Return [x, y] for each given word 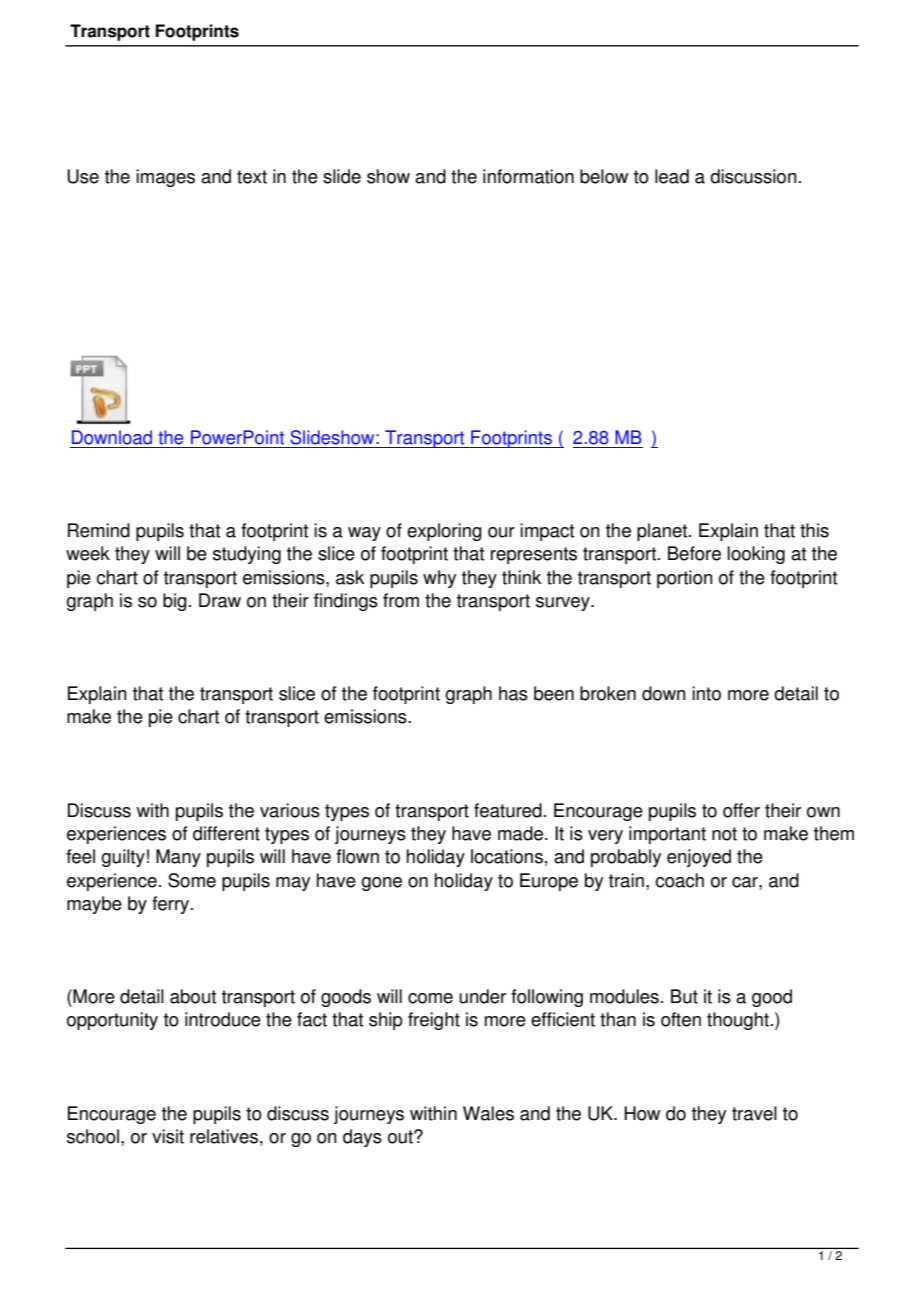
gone [381, 884]
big [175, 602]
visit [168, 1136]
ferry [172, 905]
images [165, 178]
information [528, 176]
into [706, 693]
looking [756, 555]
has [513, 693]
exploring [444, 532]
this [814, 530]
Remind [99, 530]
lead [672, 176]
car [746, 882]
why [439, 579]
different [226, 833]
